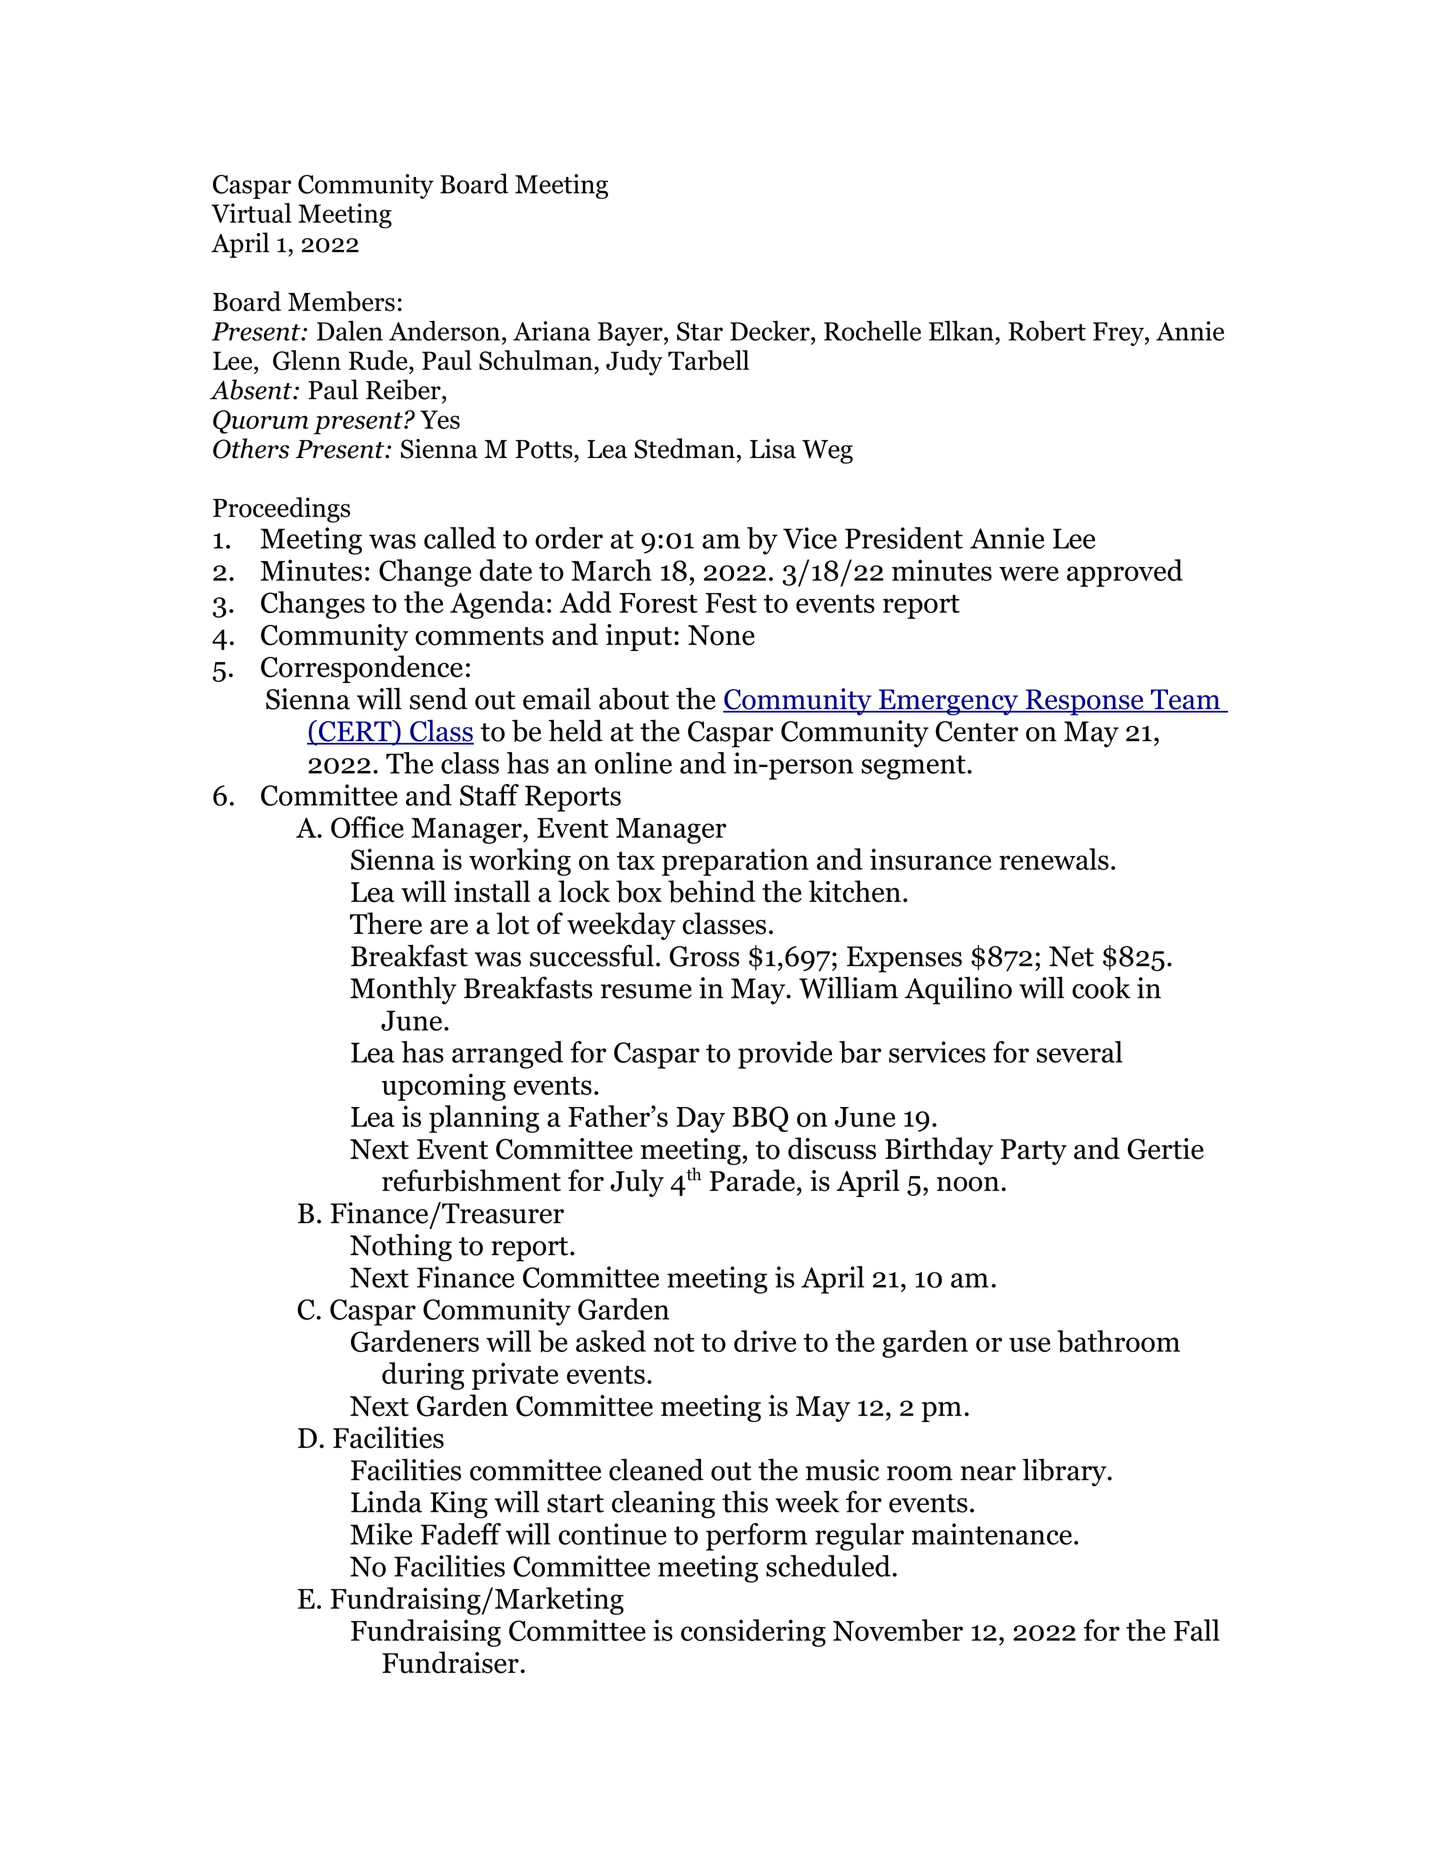 The image size is (1440, 1864). Describe the element at coordinates (1054, 859) in the image. I see `renewals` at that location.
